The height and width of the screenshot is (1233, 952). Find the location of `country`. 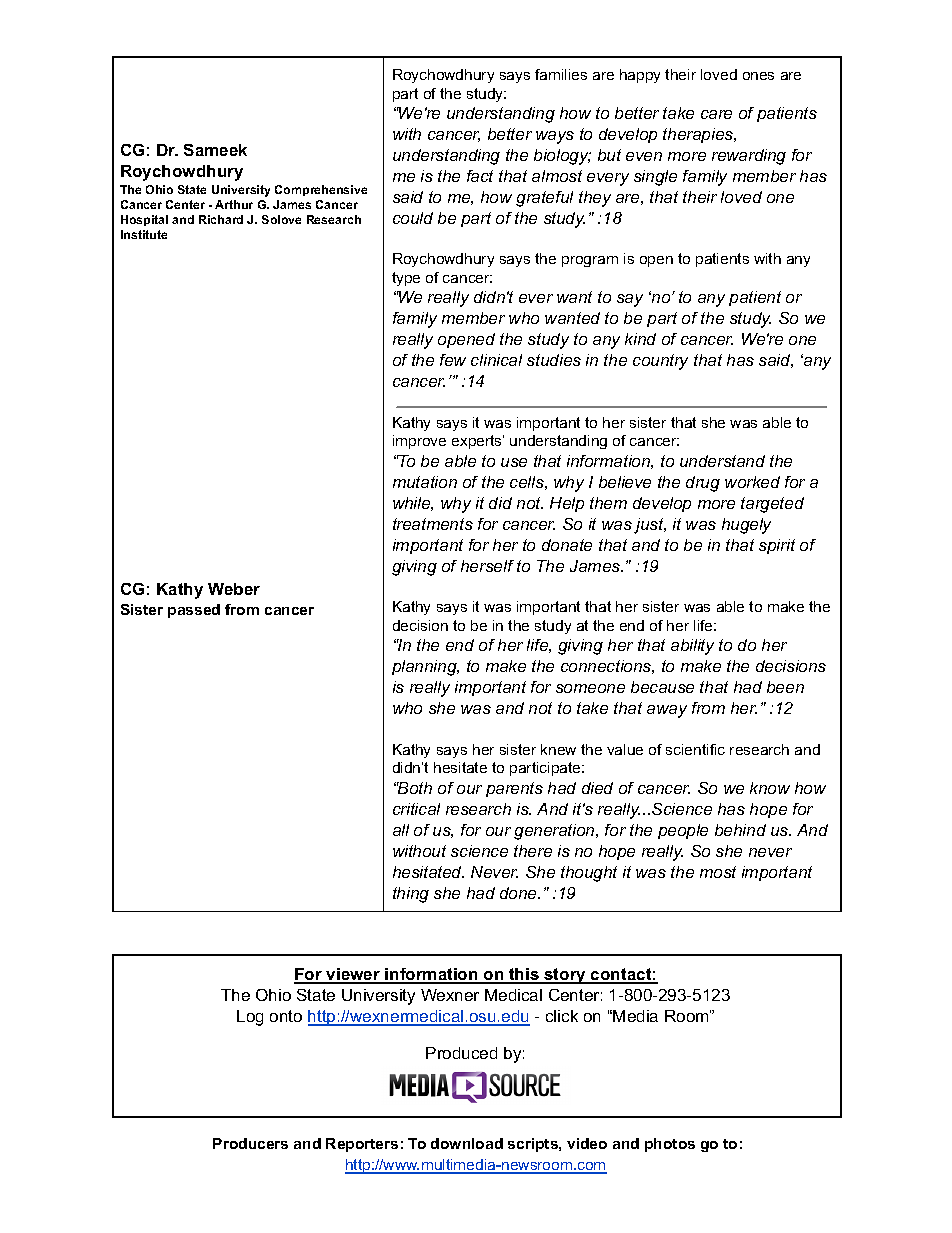

country is located at coordinates (660, 362).
